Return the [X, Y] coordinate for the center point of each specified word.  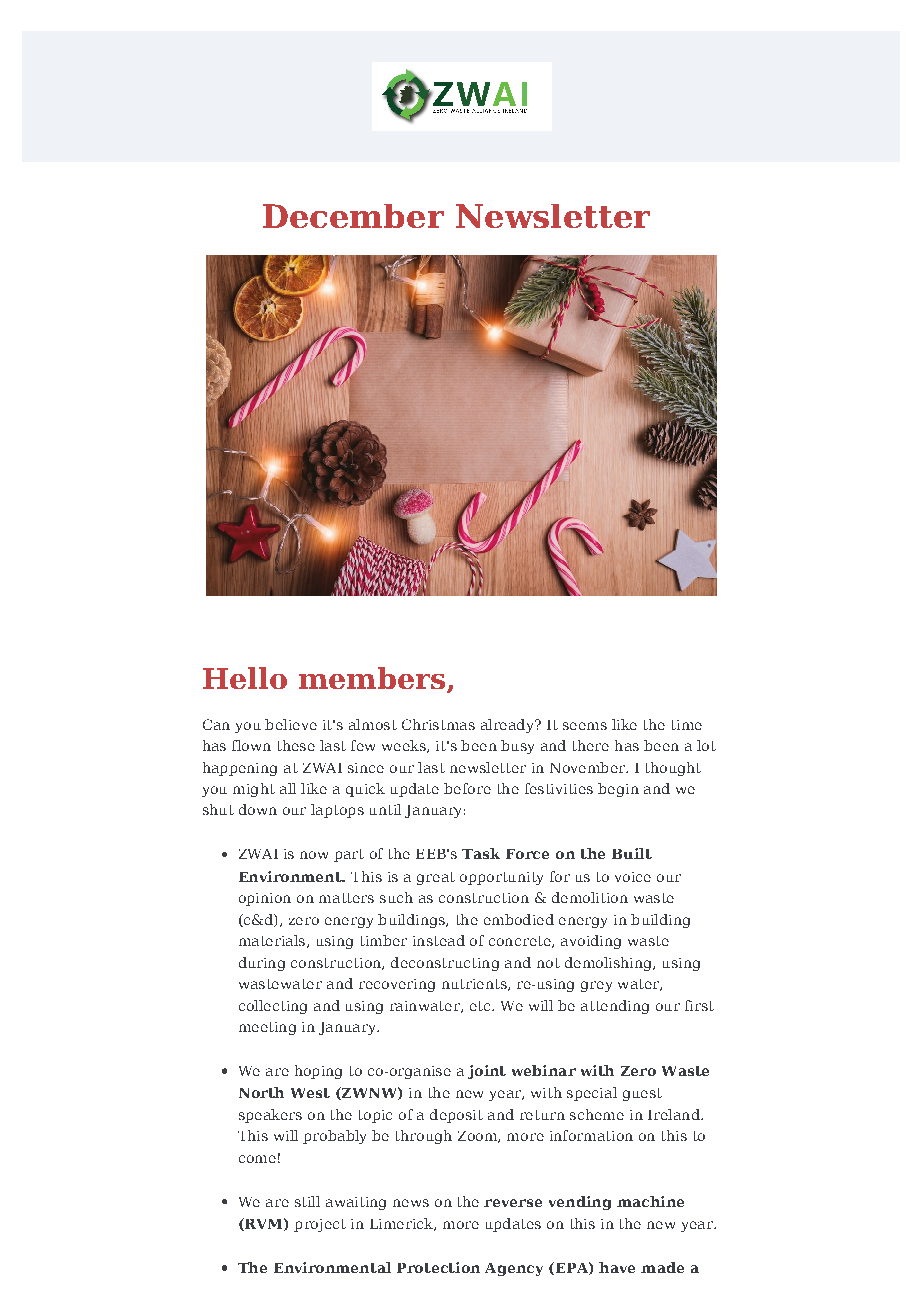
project [320, 1225]
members [372, 678]
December [353, 216]
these [296, 745]
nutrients [475, 985]
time [687, 725]
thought [673, 769]
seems [585, 726]
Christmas [438, 724]
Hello [245, 678]
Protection [438, 1267]
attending [615, 1007]
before [467, 788]
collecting [273, 1007]
